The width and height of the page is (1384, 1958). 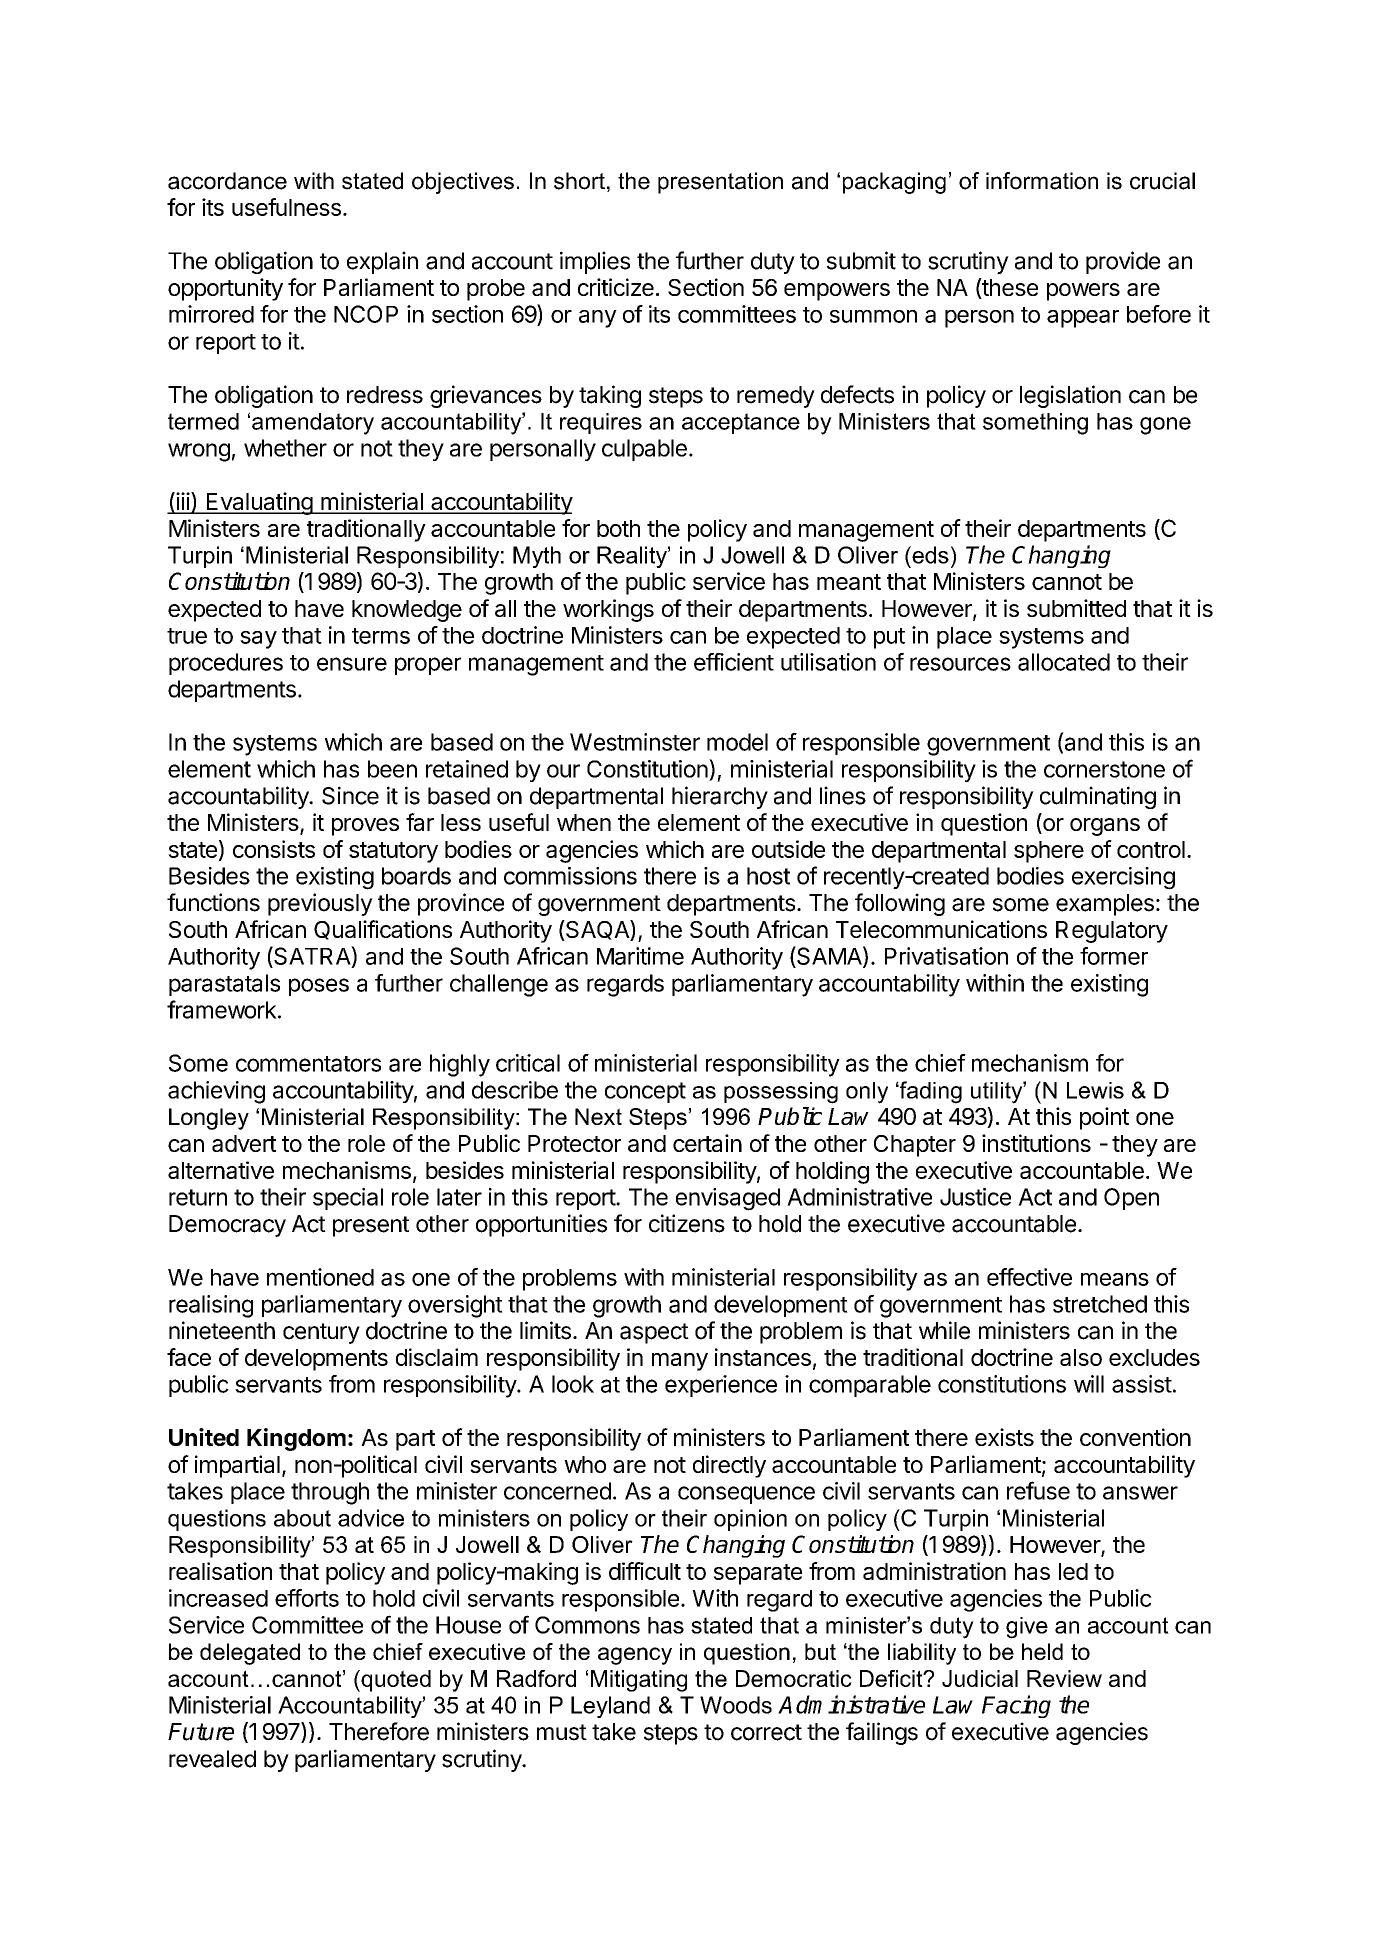 I want to click on poses, so click(x=319, y=987).
